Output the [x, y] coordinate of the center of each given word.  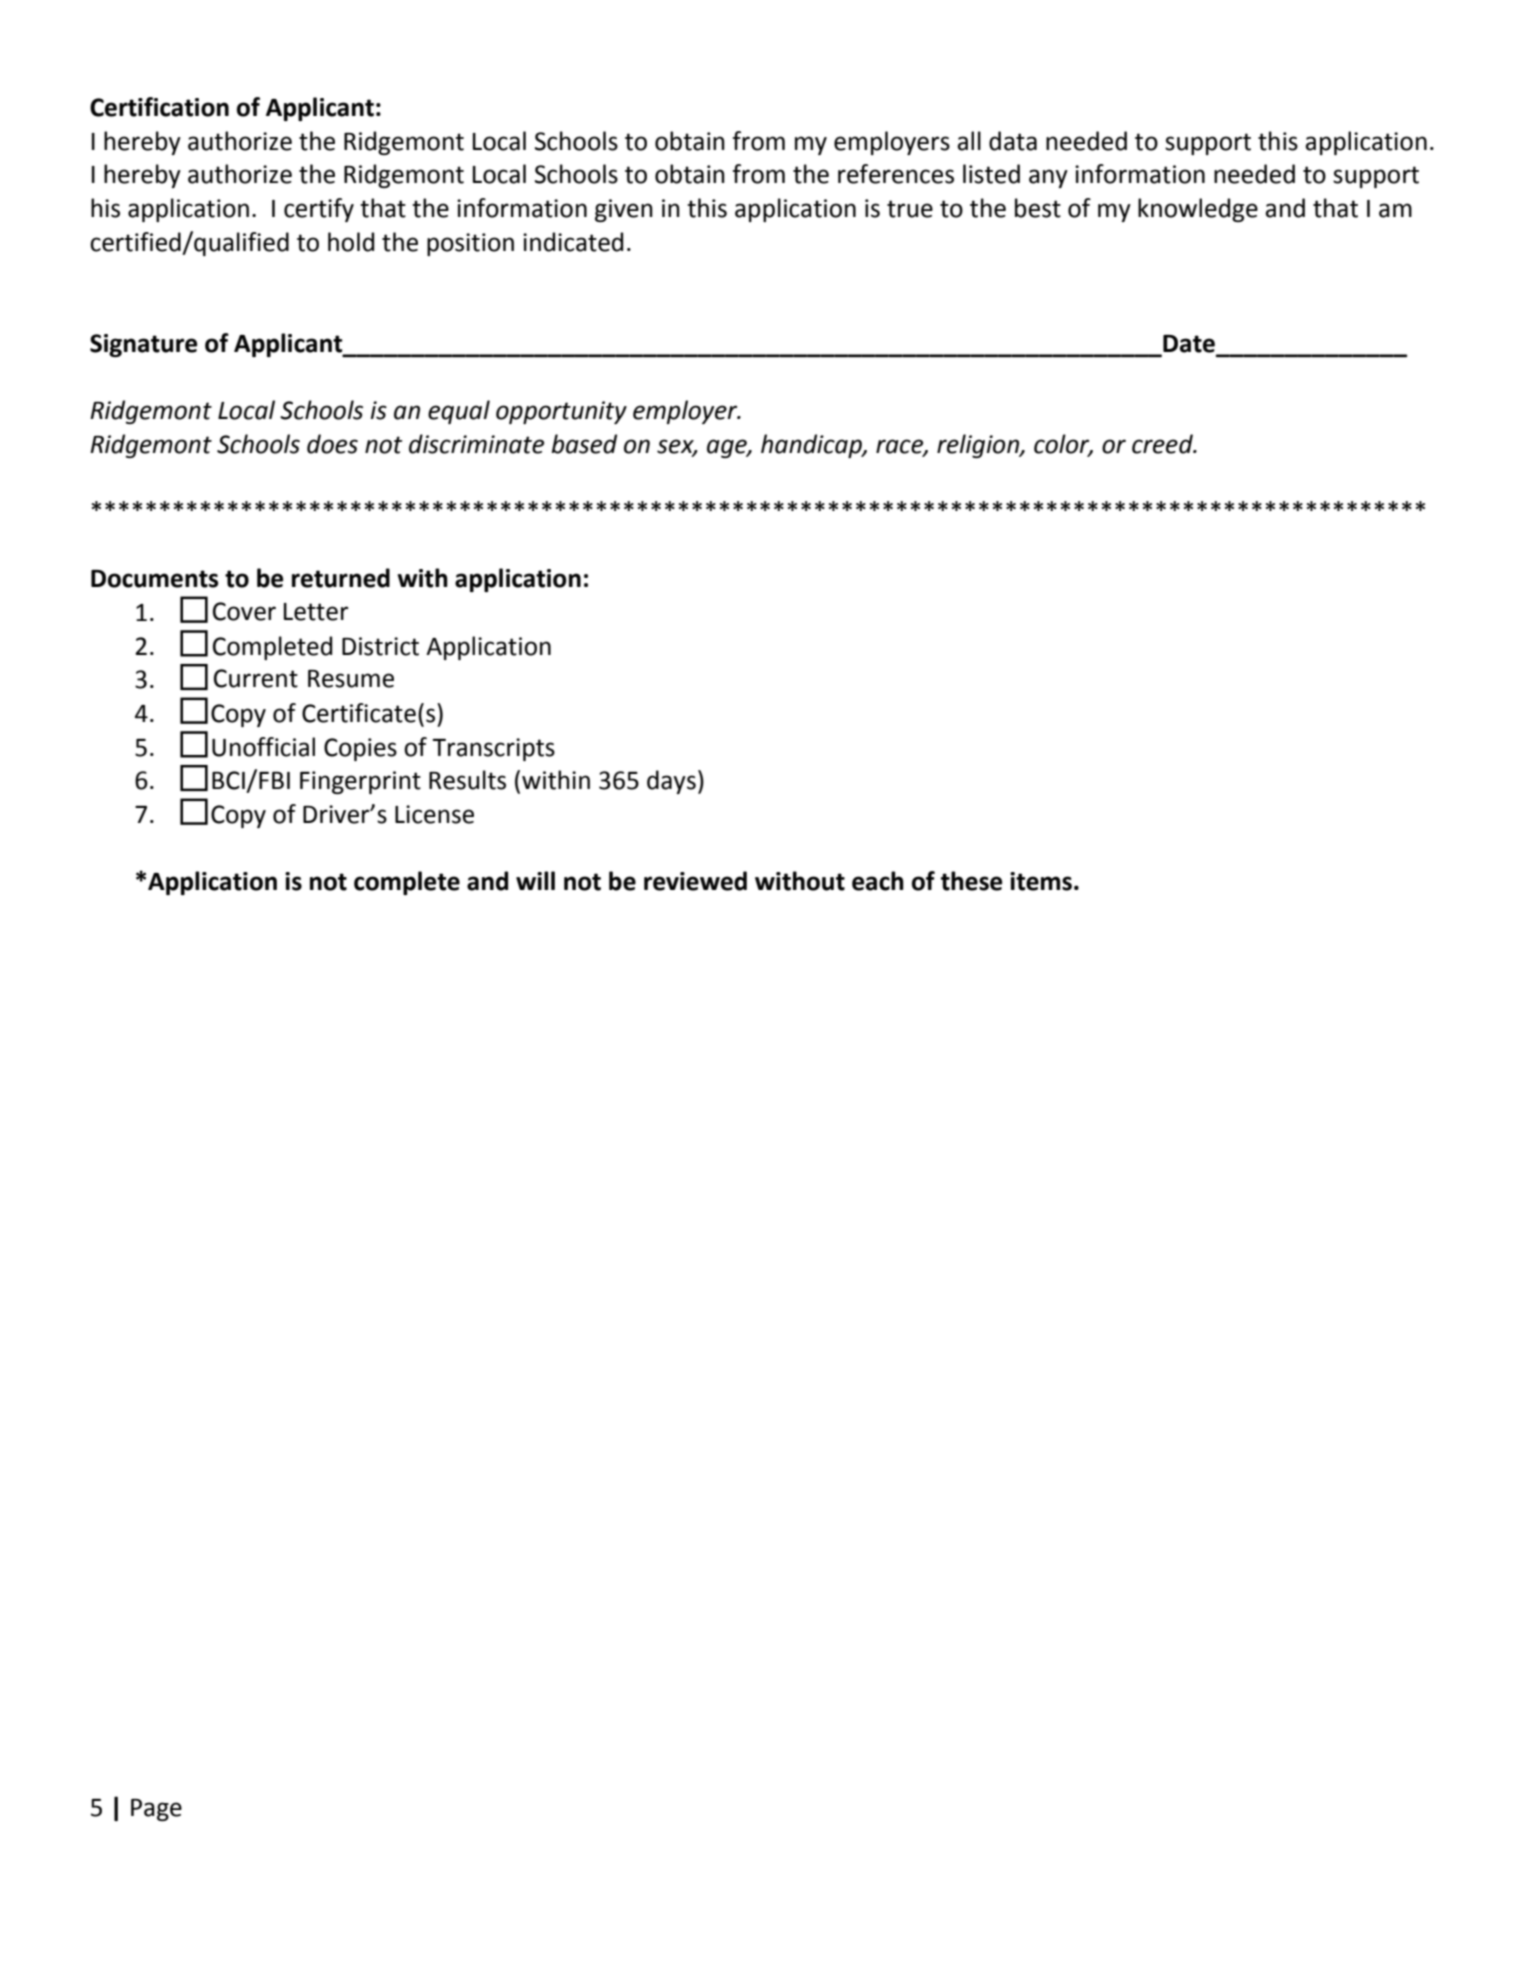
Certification [159, 107]
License [434, 814]
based [584, 444]
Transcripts [493, 749]
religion [979, 446]
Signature [143, 345]
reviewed [695, 881]
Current [256, 678]
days [671, 782]
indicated [573, 242]
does [332, 444]
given [624, 210]
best [1038, 208]
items [1041, 881]
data [1013, 141]
